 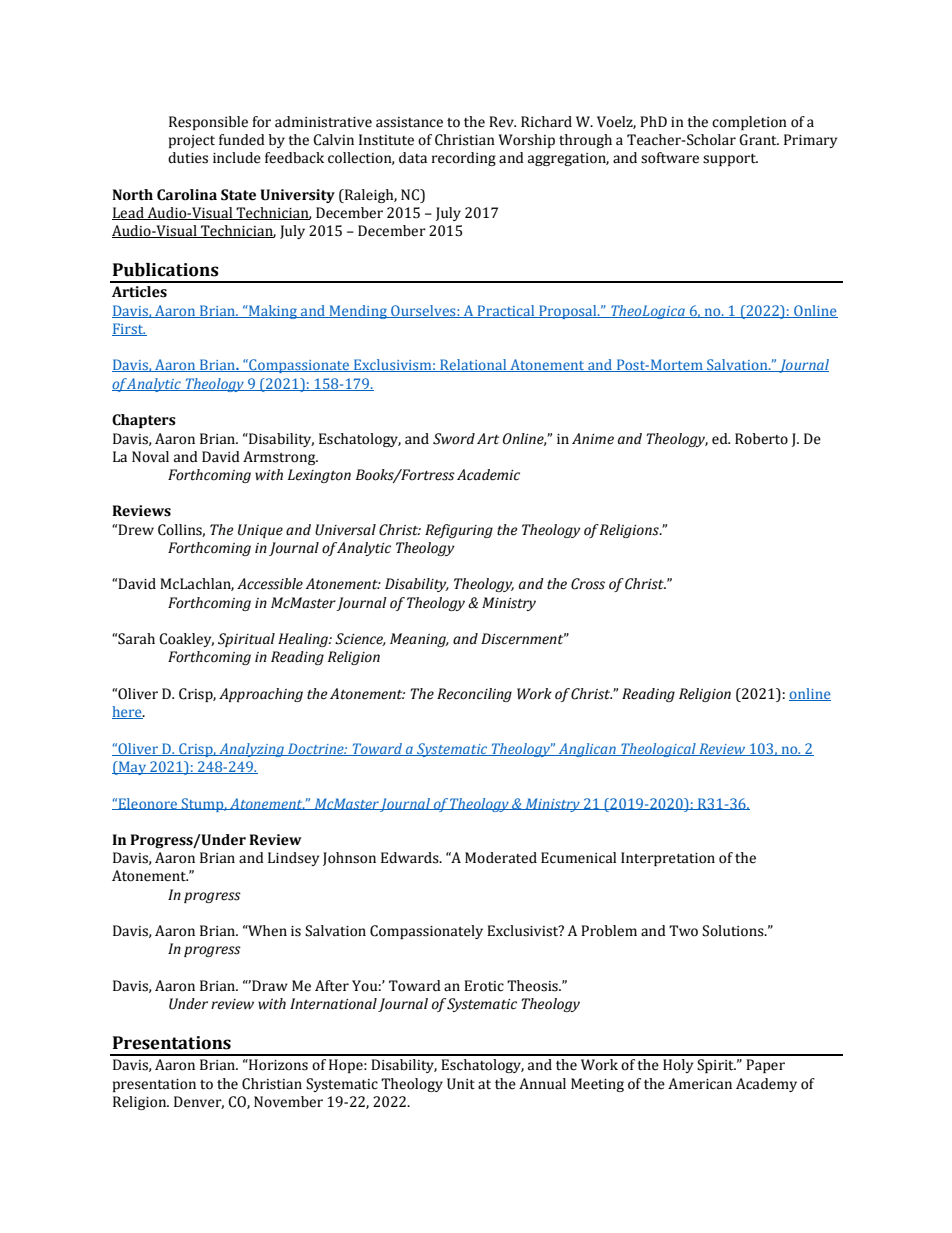 I want to click on Unit, so click(x=461, y=1084).
